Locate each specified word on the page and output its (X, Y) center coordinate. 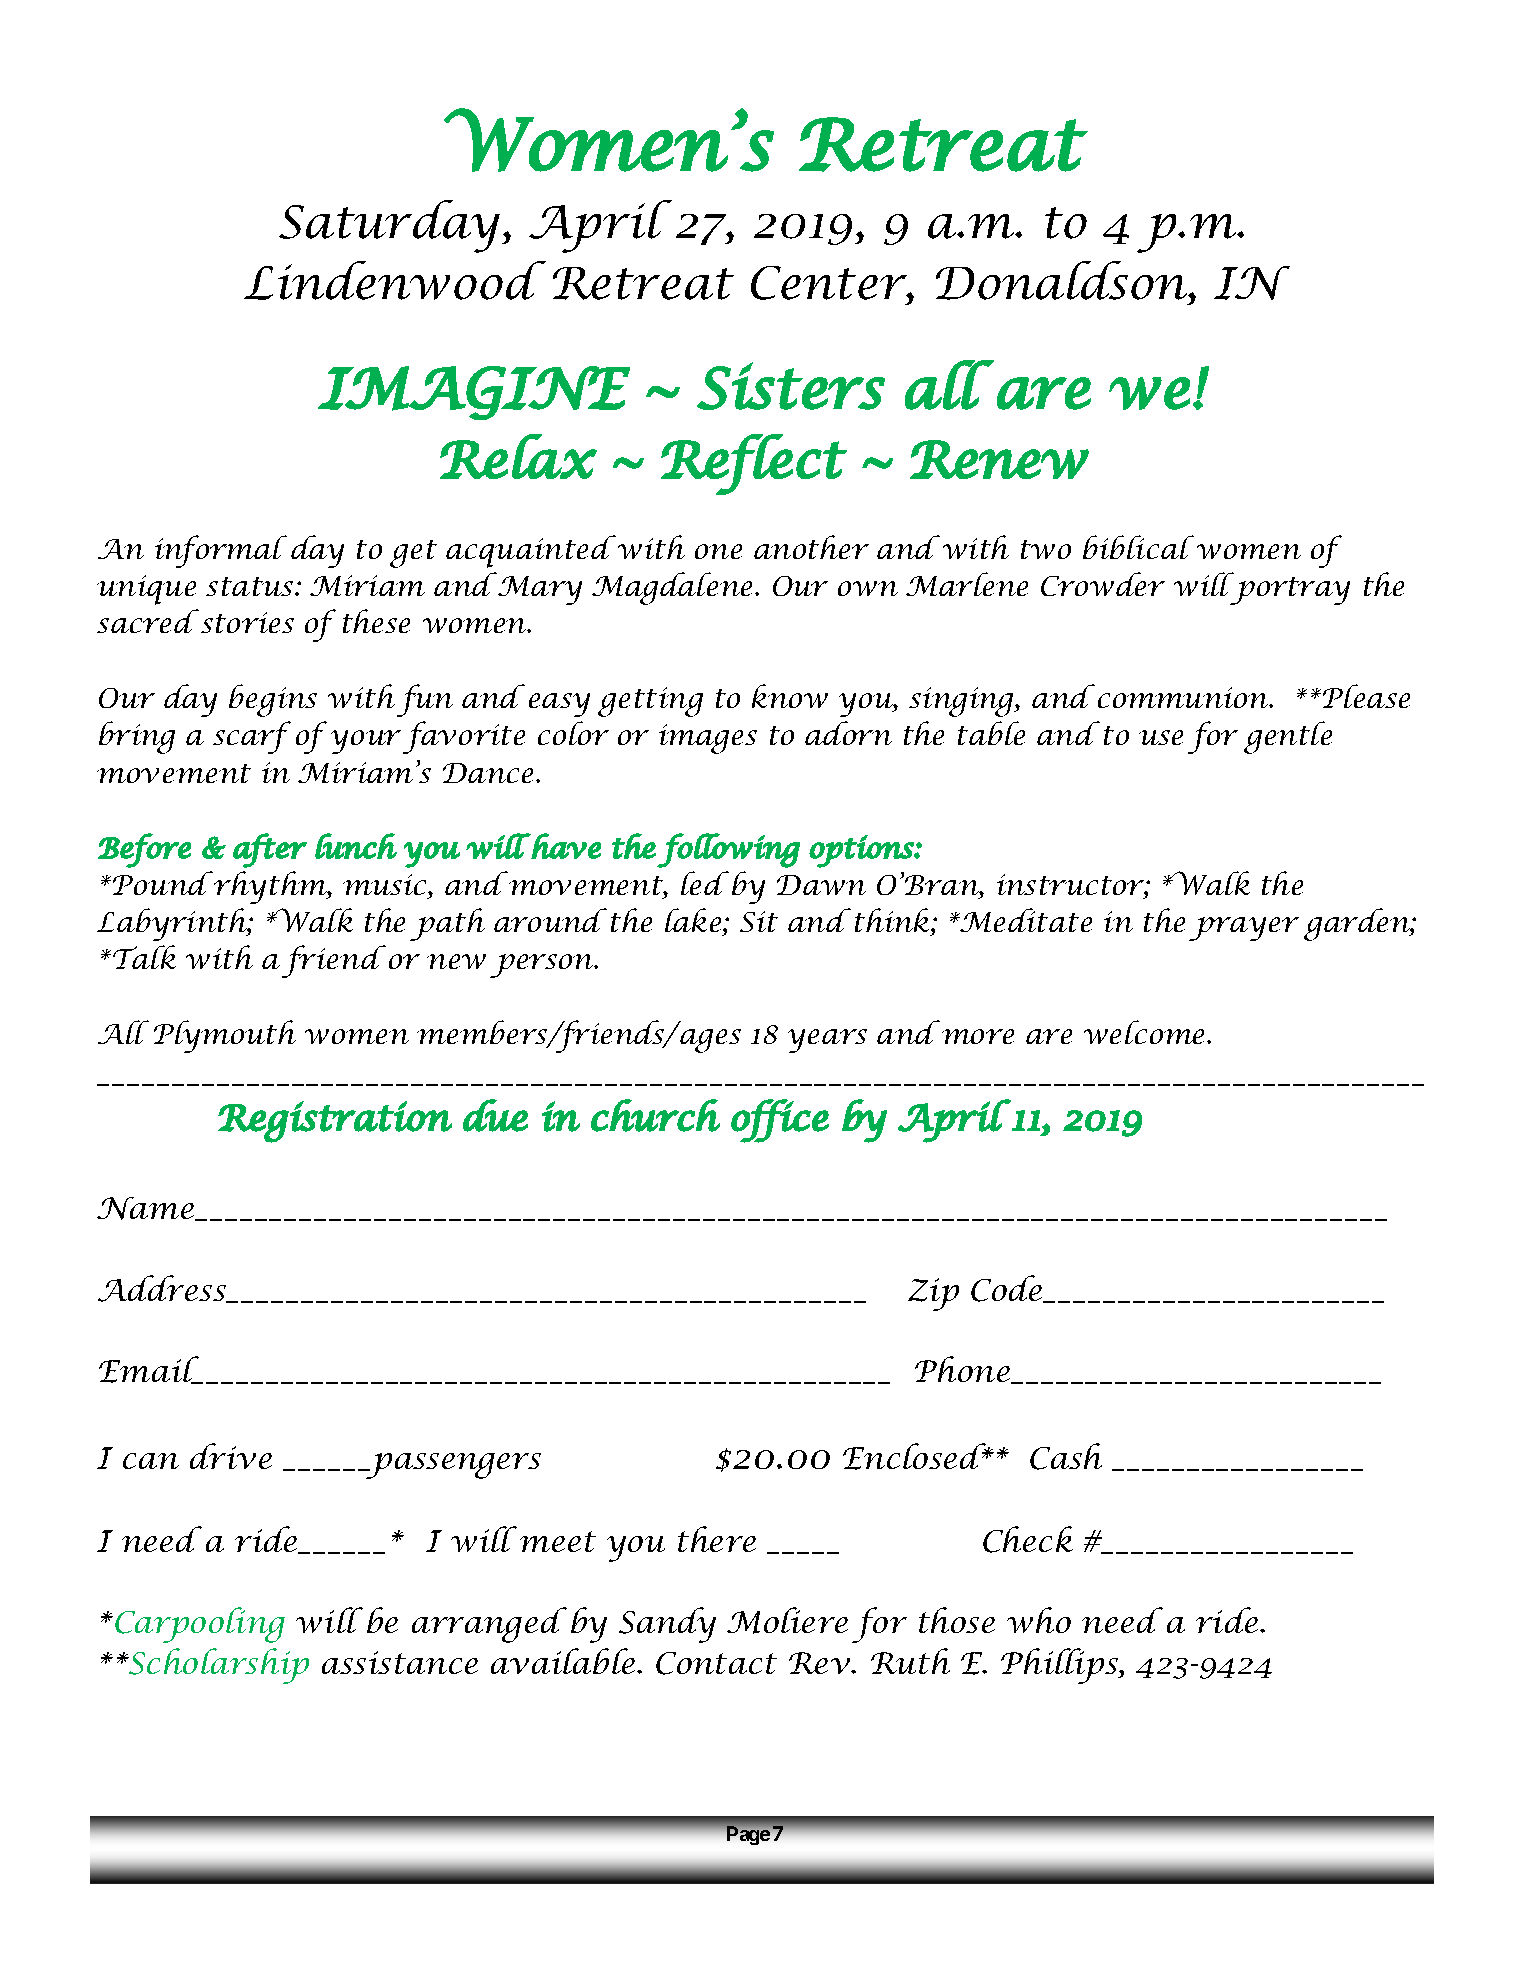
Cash (1066, 1456)
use (1161, 737)
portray (1290, 591)
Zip (933, 1294)
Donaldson (1063, 280)
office (780, 1121)
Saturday (391, 226)
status (251, 586)
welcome (1146, 1032)
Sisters (791, 386)
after (270, 850)
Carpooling (200, 1625)
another (811, 547)
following (728, 850)
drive (231, 1456)
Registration (335, 1122)
